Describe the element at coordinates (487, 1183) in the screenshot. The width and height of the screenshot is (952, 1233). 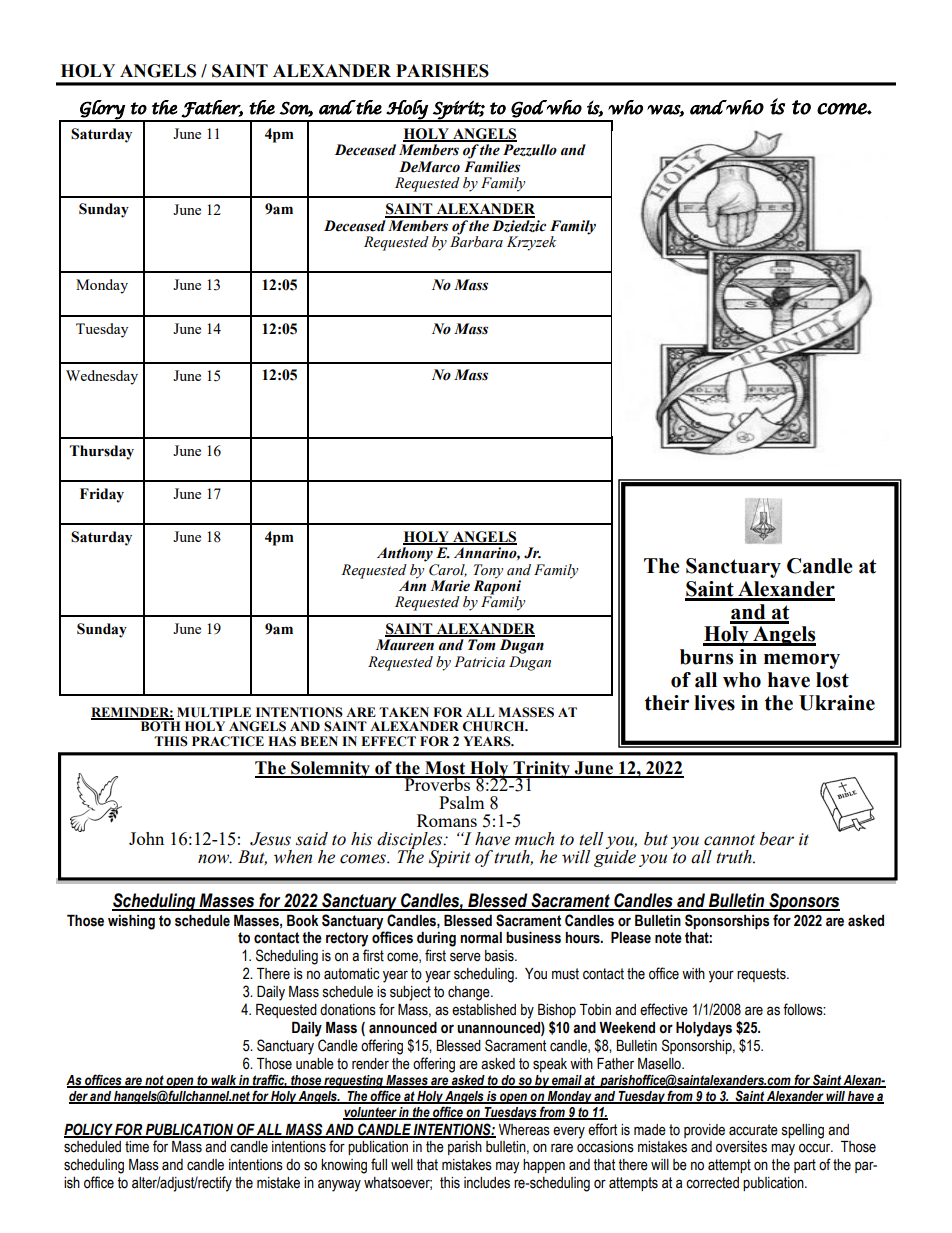
I see `includes` at that location.
